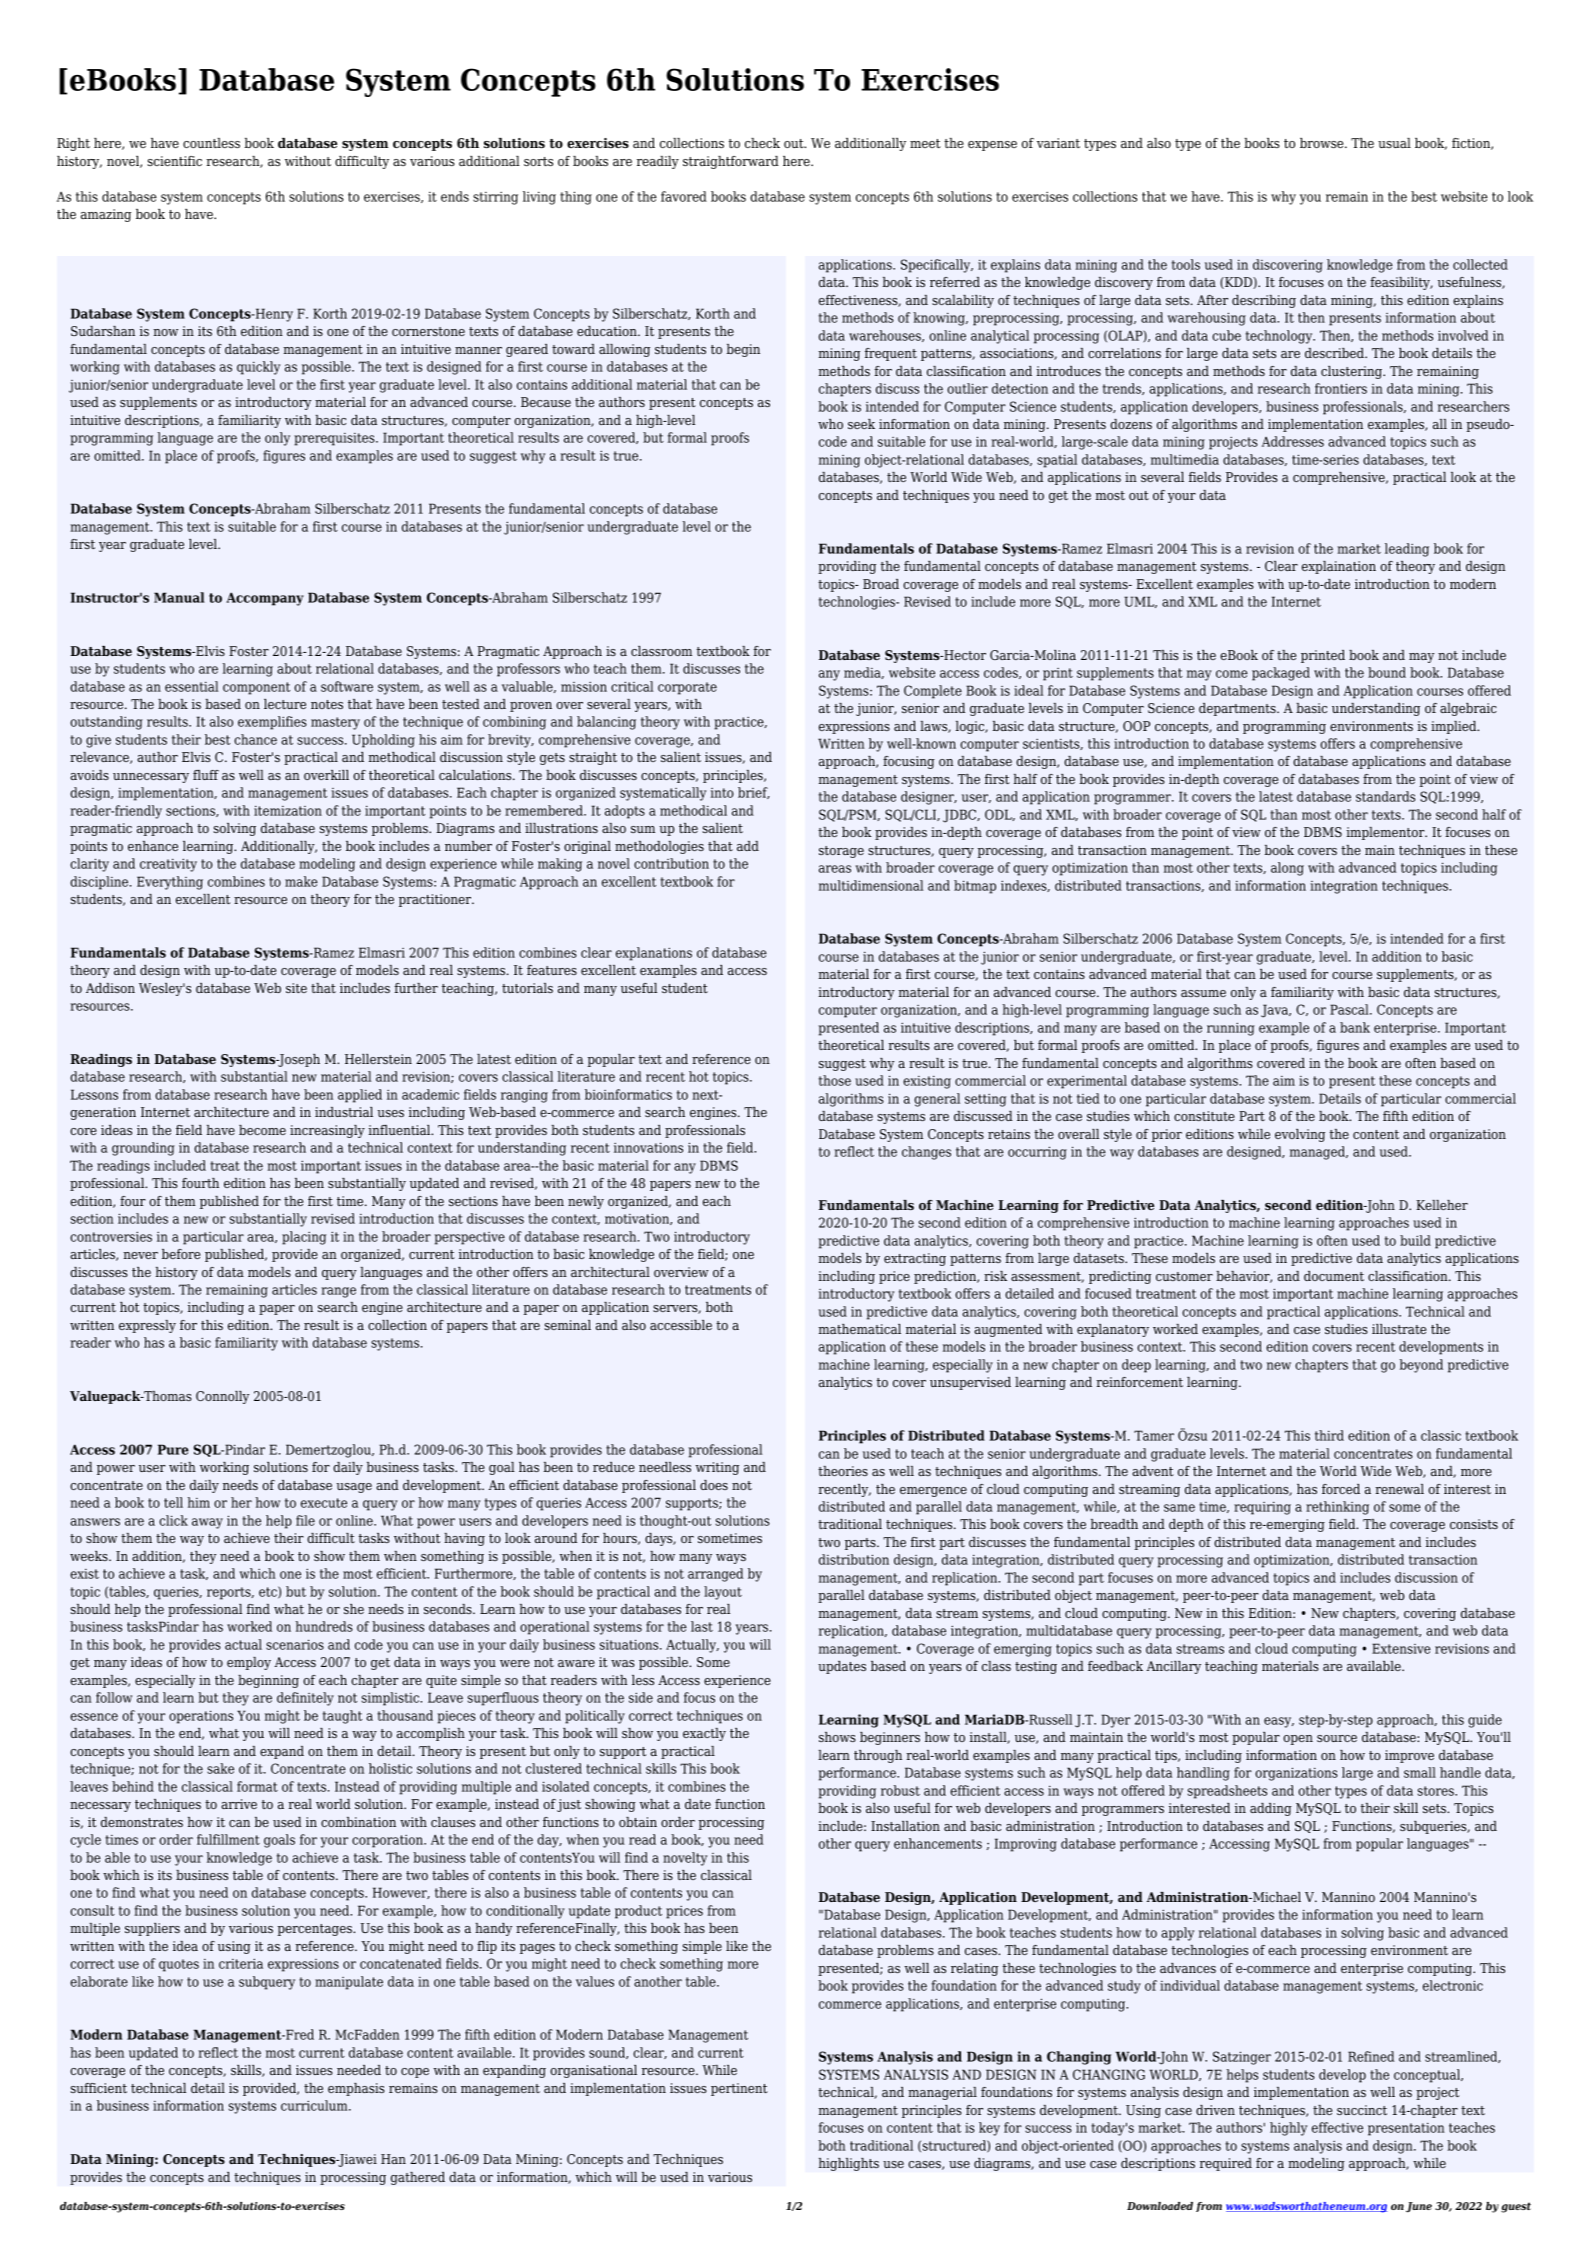 The image size is (1591, 2250). What do you see at coordinates (687, 688) in the image?
I see `corporate` at bounding box center [687, 688].
